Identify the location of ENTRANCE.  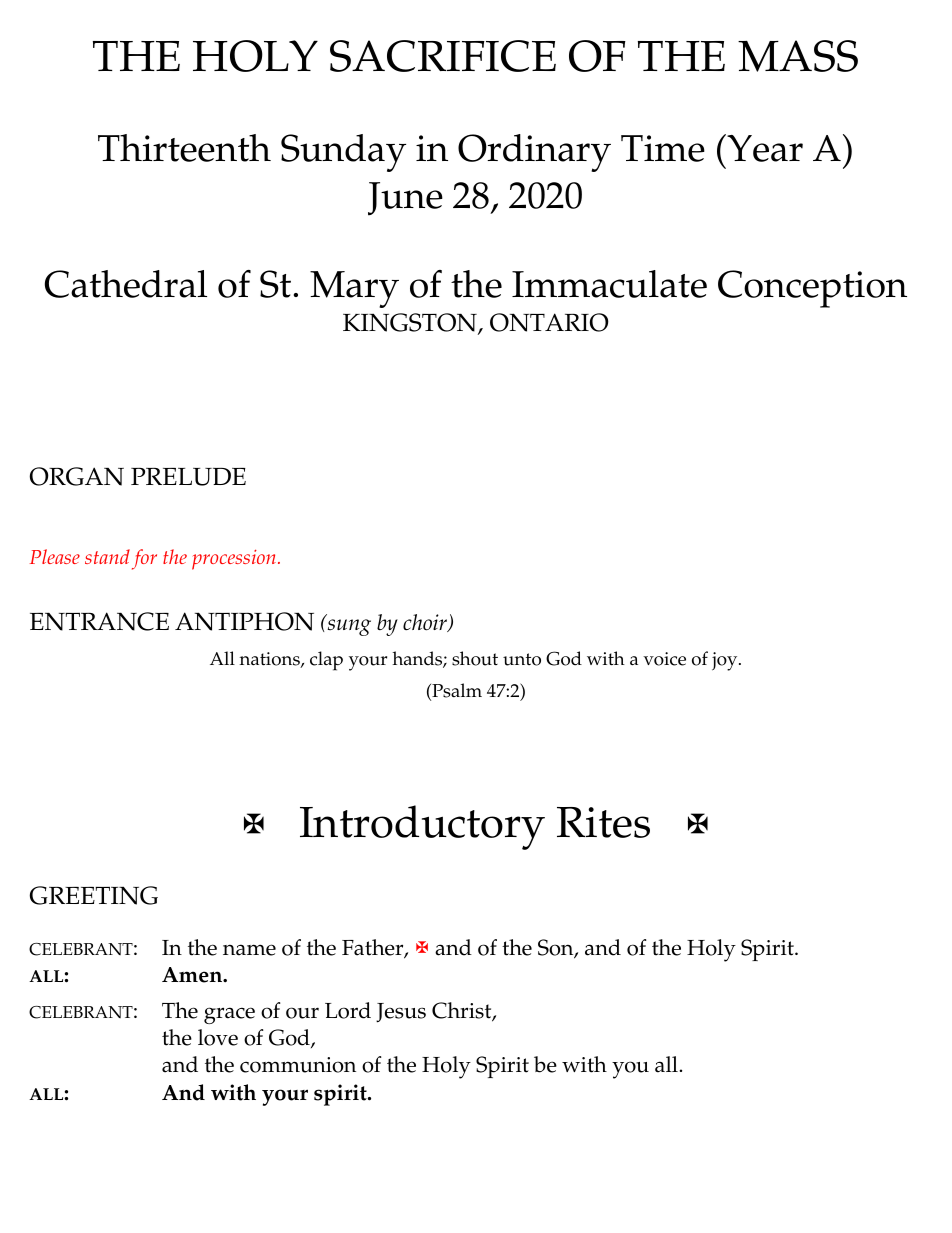
(99, 621).
